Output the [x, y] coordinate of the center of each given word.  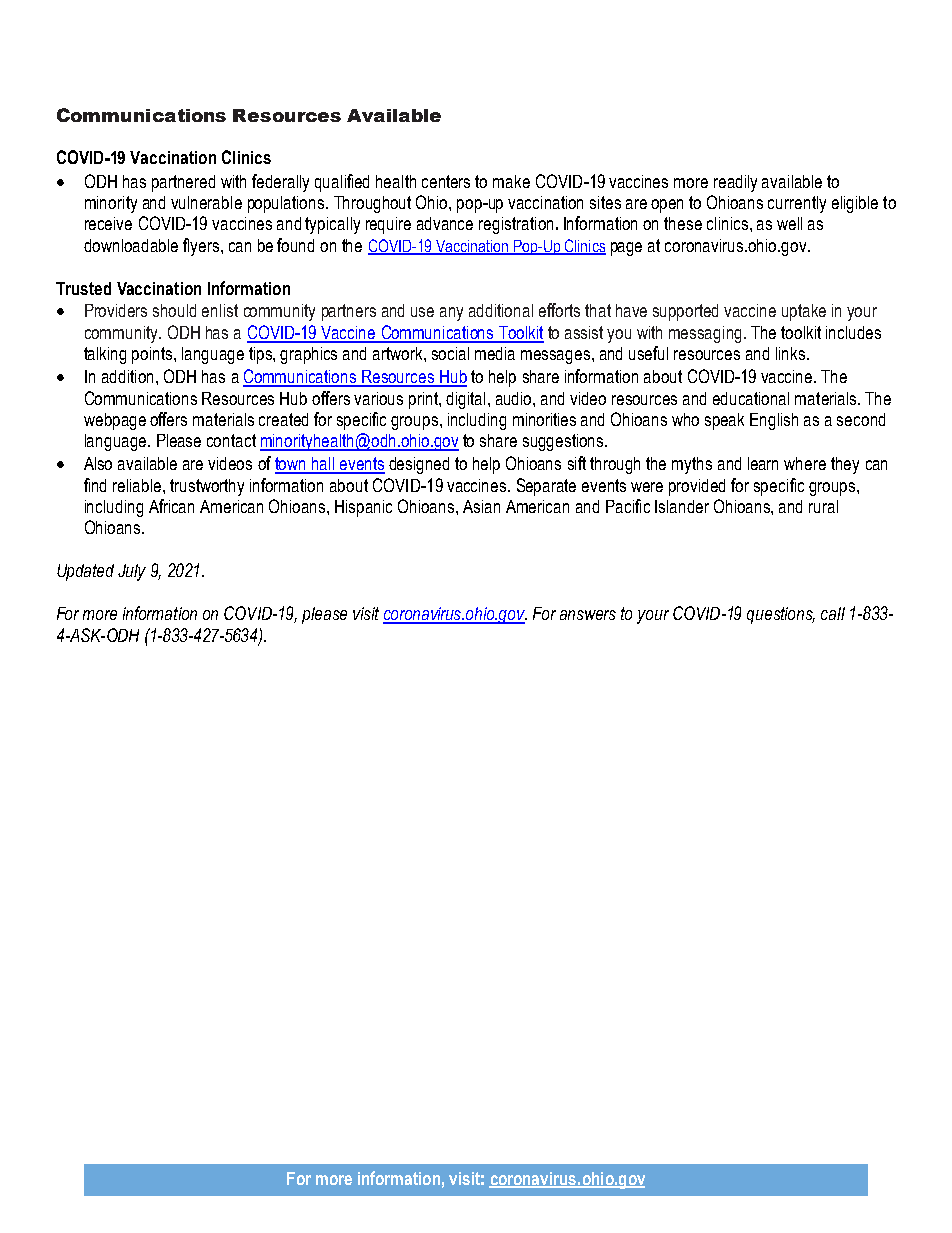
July [132, 572]
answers [588, 615]
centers [446, 181]
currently [797, 204]
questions [781, 615]
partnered [183, 183]
